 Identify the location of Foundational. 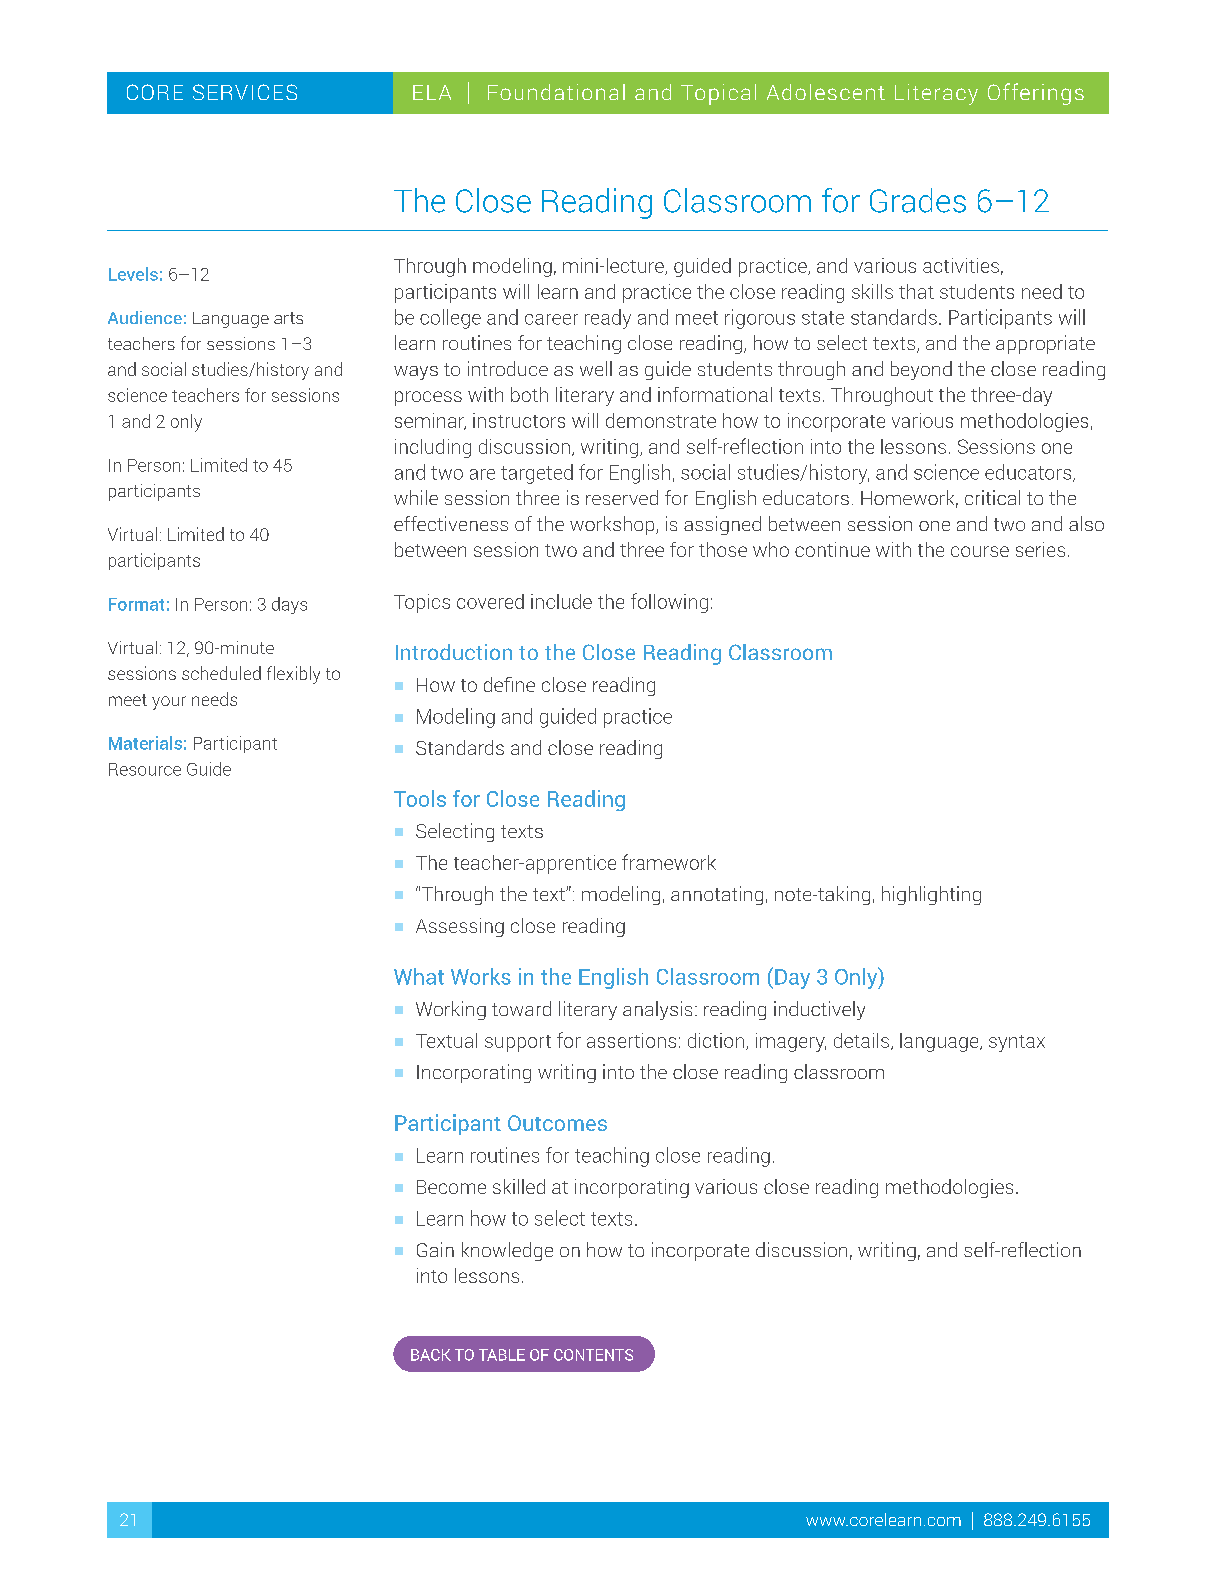
(556, 92).
